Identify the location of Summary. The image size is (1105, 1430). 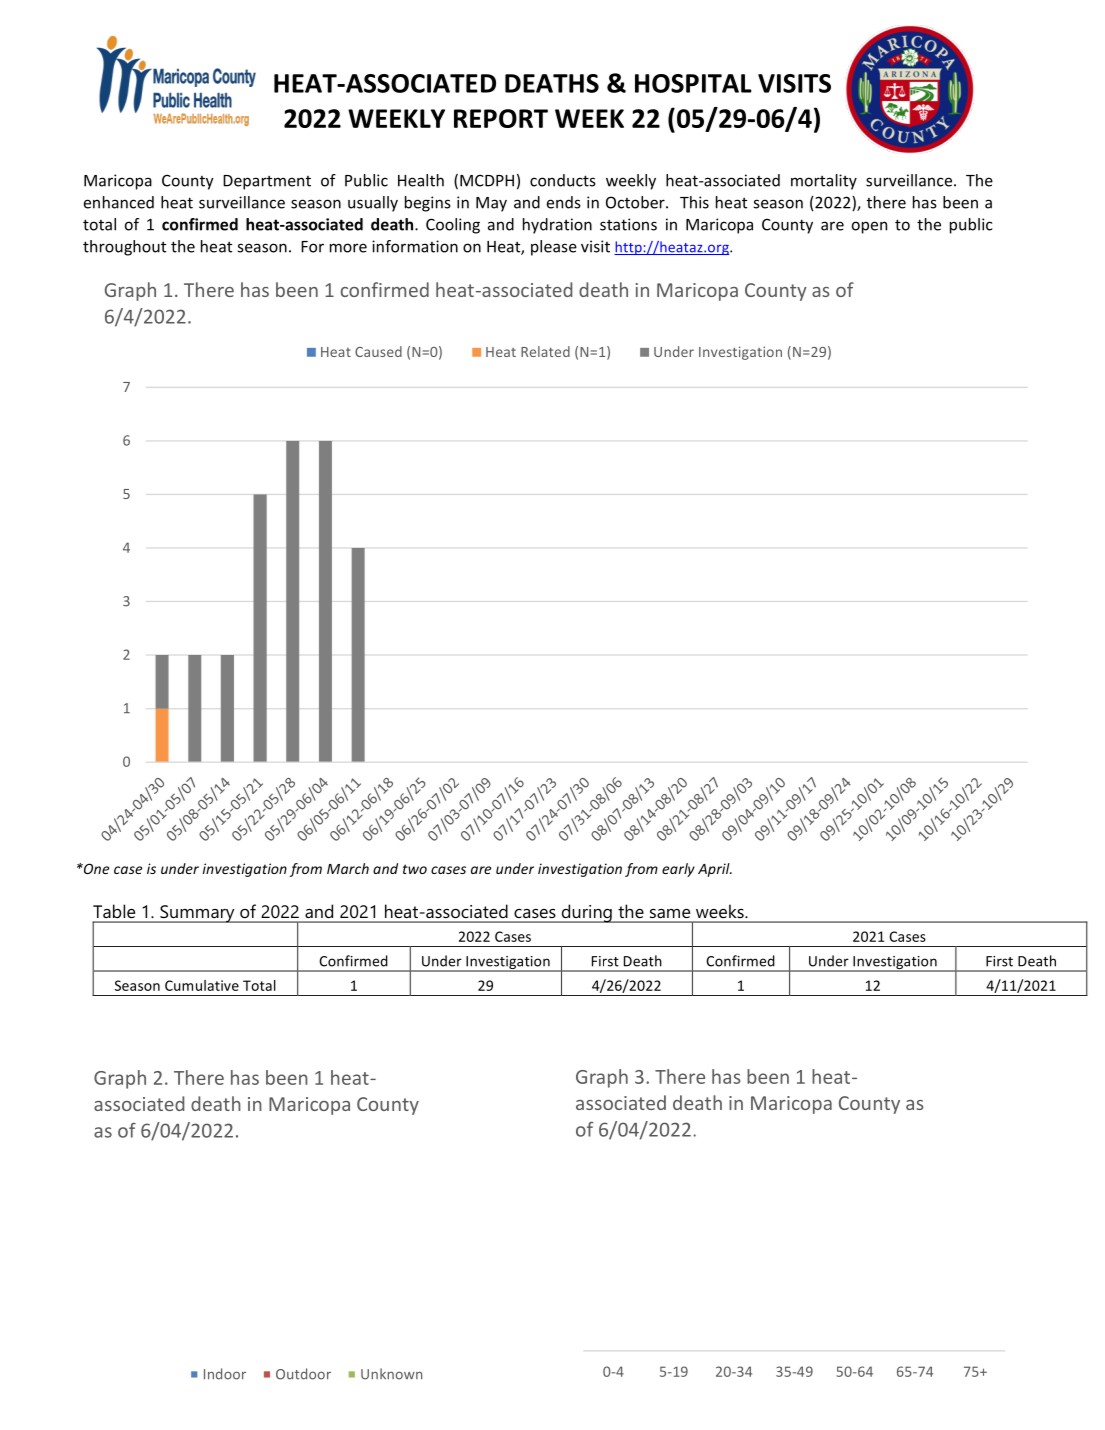
(197, 914).
